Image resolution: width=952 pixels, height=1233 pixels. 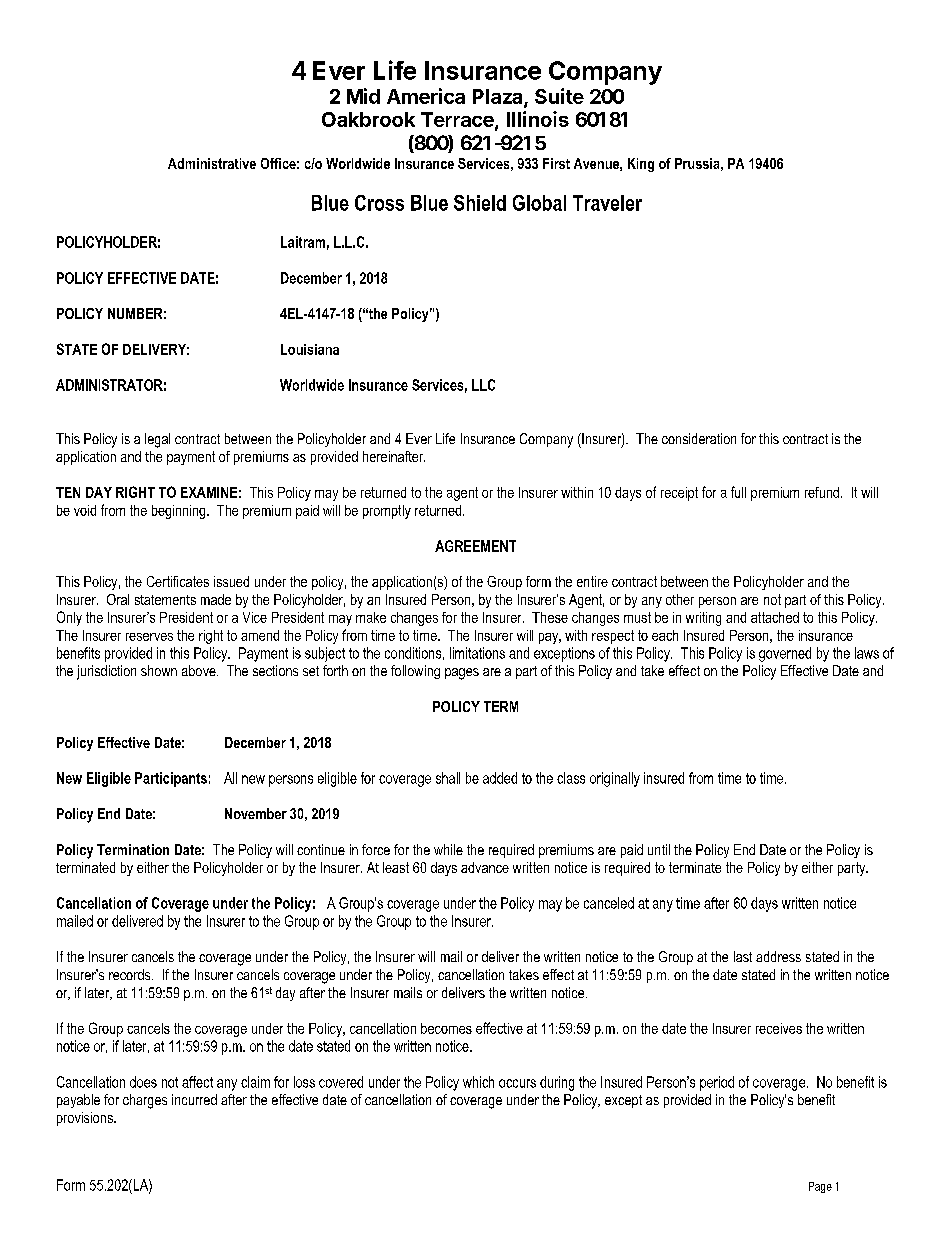 I want to click on which, so click(x=478, y=1082).
